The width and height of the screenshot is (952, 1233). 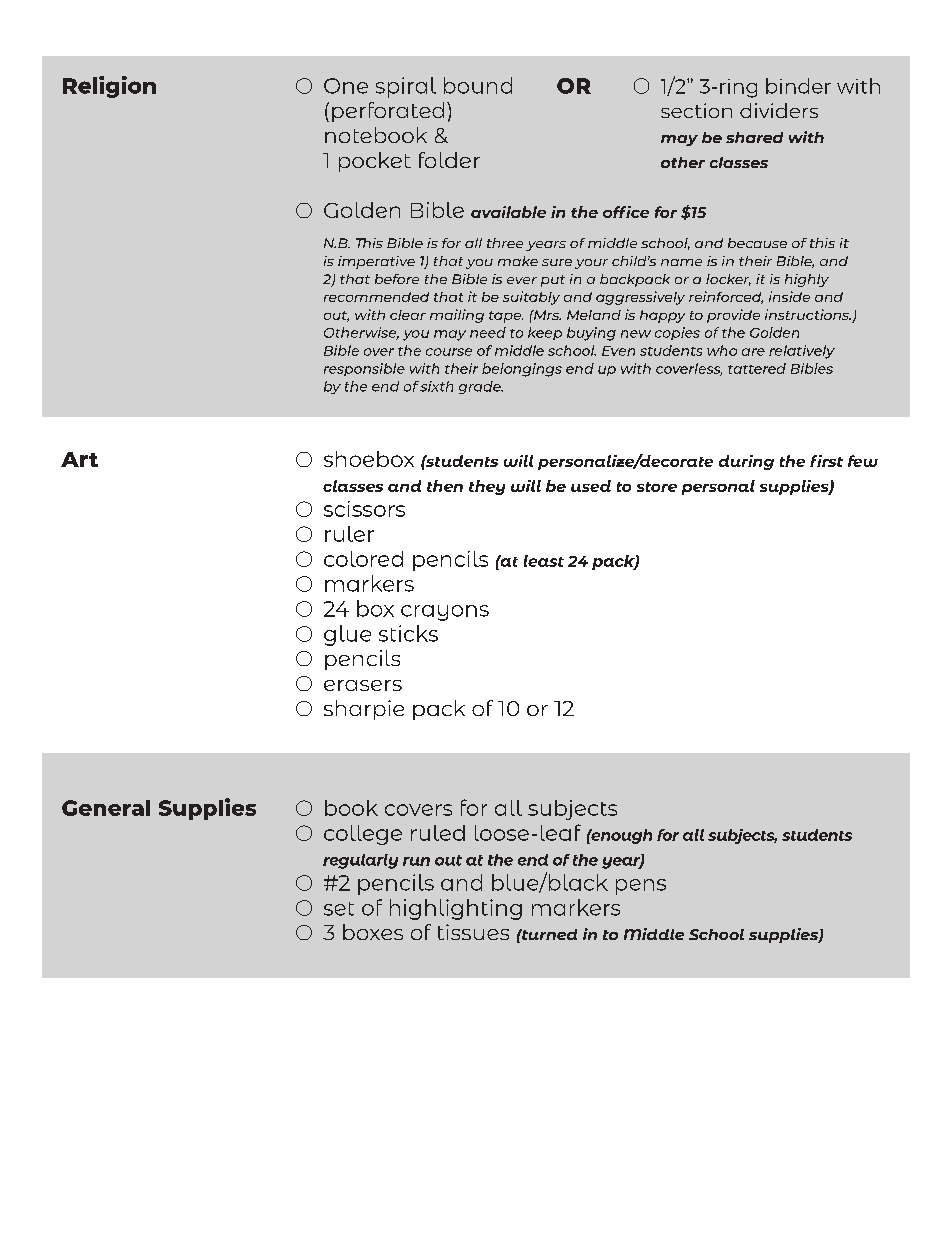 What do you see at coordinates (376, 262) in the screenshot?
I see `imperative` at bounding box center [376, 262].
